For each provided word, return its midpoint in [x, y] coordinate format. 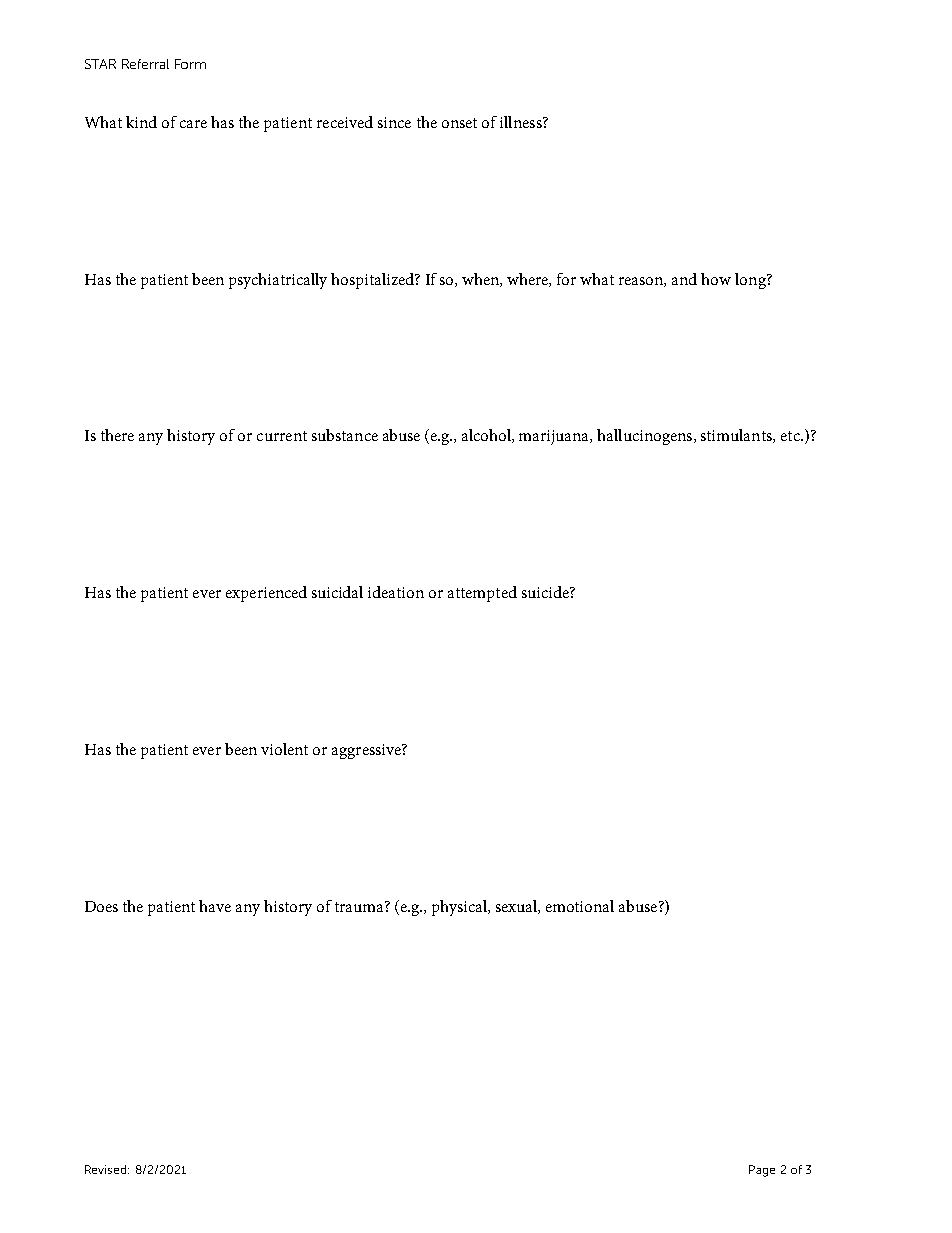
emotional [580, 906]
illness [522, 122]
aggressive [367, 751]
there [117, 435]
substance [345, 435]
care [193, 124]
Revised [107, 1169]
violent [284, 749]
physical [460, 908]
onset [459, 123]
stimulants [737, 436]
